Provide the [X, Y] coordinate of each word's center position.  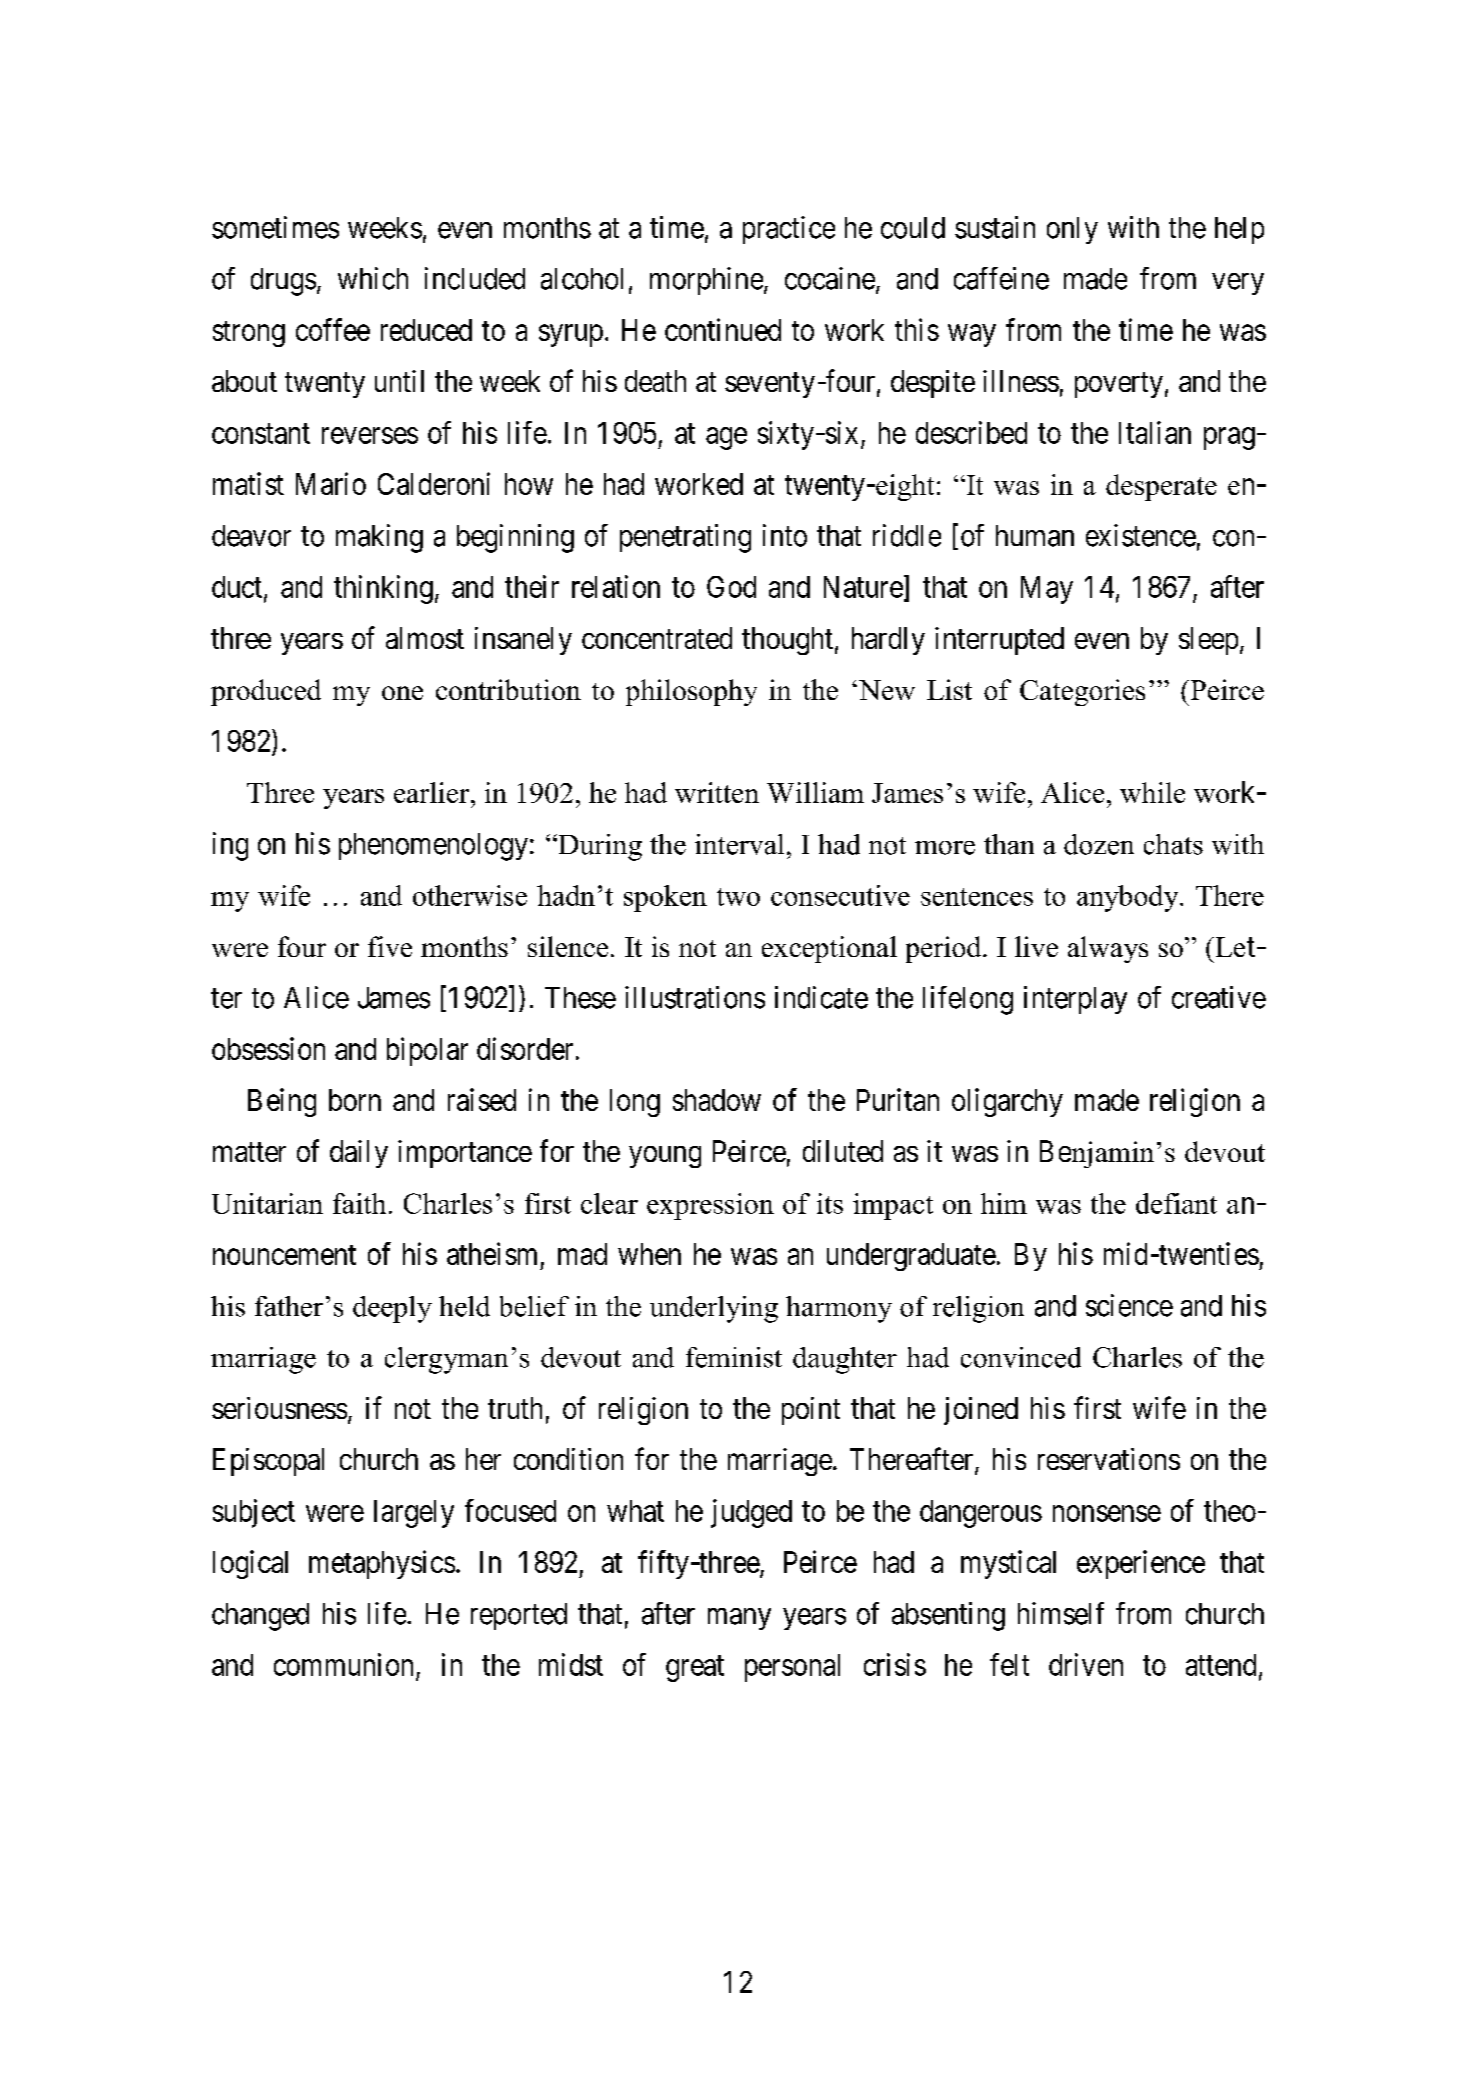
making [379, 538]
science [1129, 1305]
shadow [717, 1100]
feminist [734, 1357]
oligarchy [1007, 1102]
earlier [433, 792]
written [717, 792]
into [785, 535]
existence [1141, 535]
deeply [392, 1309]
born [355, 1100]
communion [343, 1664]
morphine [706, 281]
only [1072, 230]
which [373, 278]
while [1152, 792]
